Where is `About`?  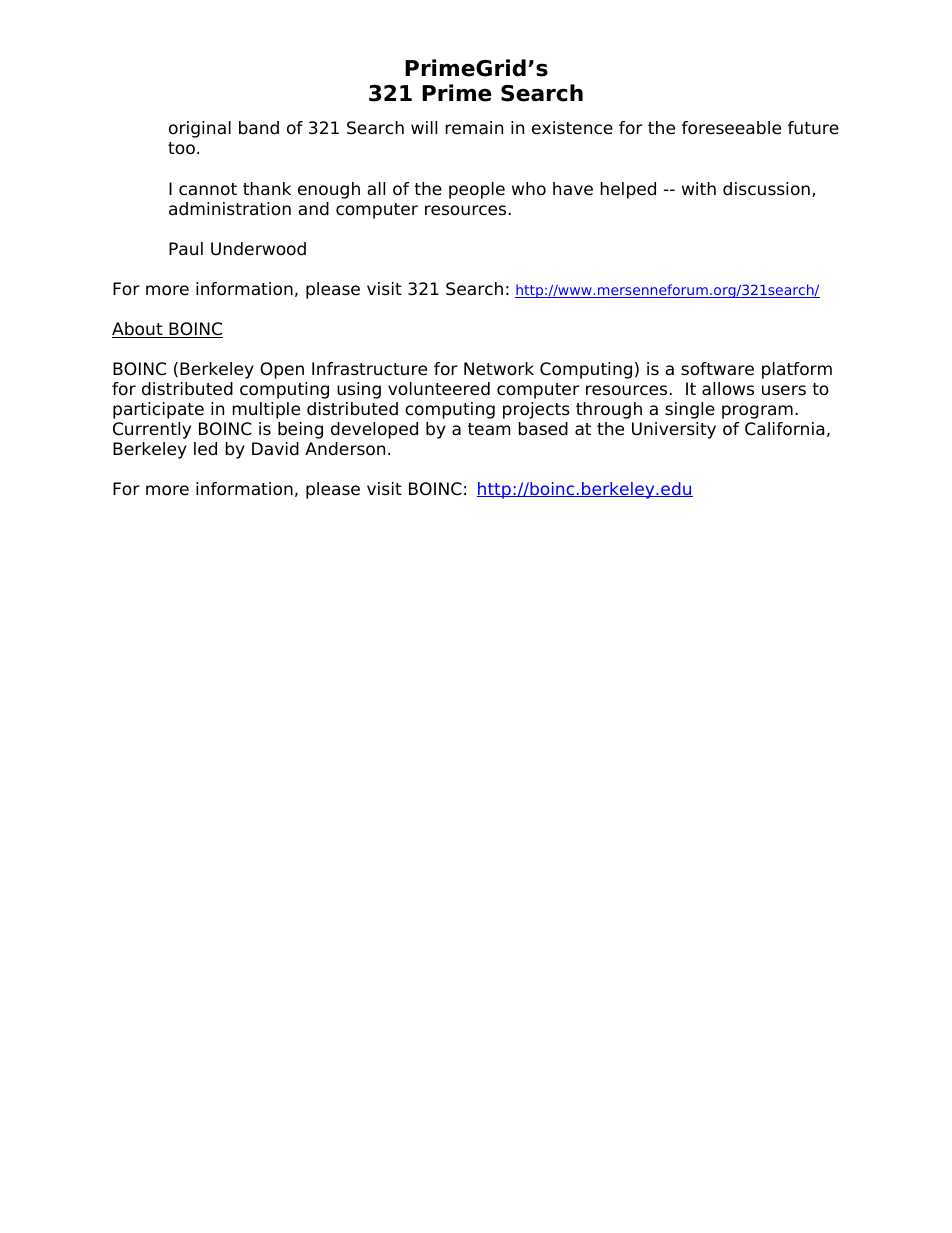 About is located at coordinates (138, 330).
